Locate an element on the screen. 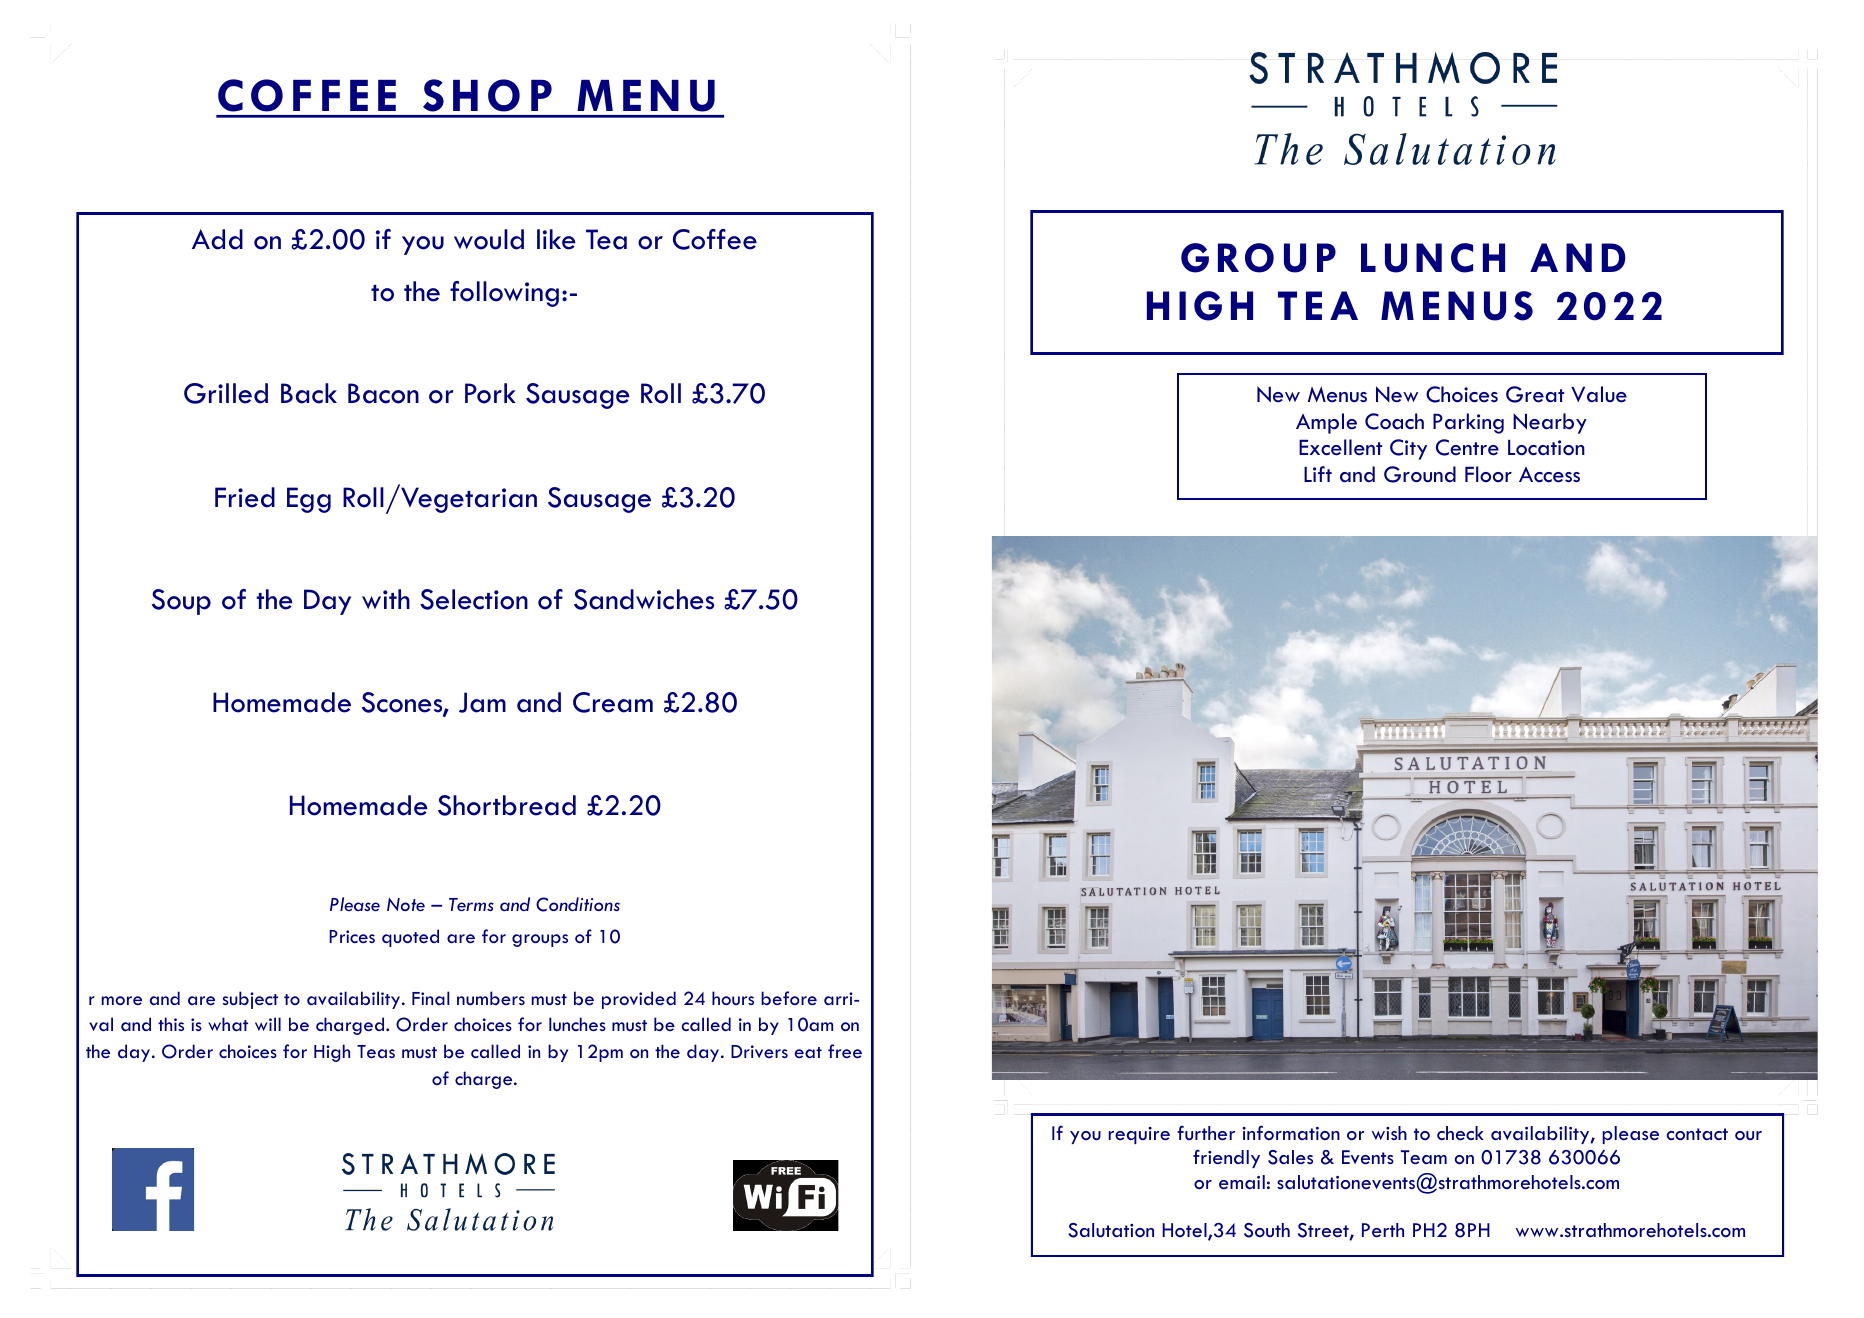 The height and width of the screenshot is (1318, 1864). Access is located at coordinates (1549, 475).
